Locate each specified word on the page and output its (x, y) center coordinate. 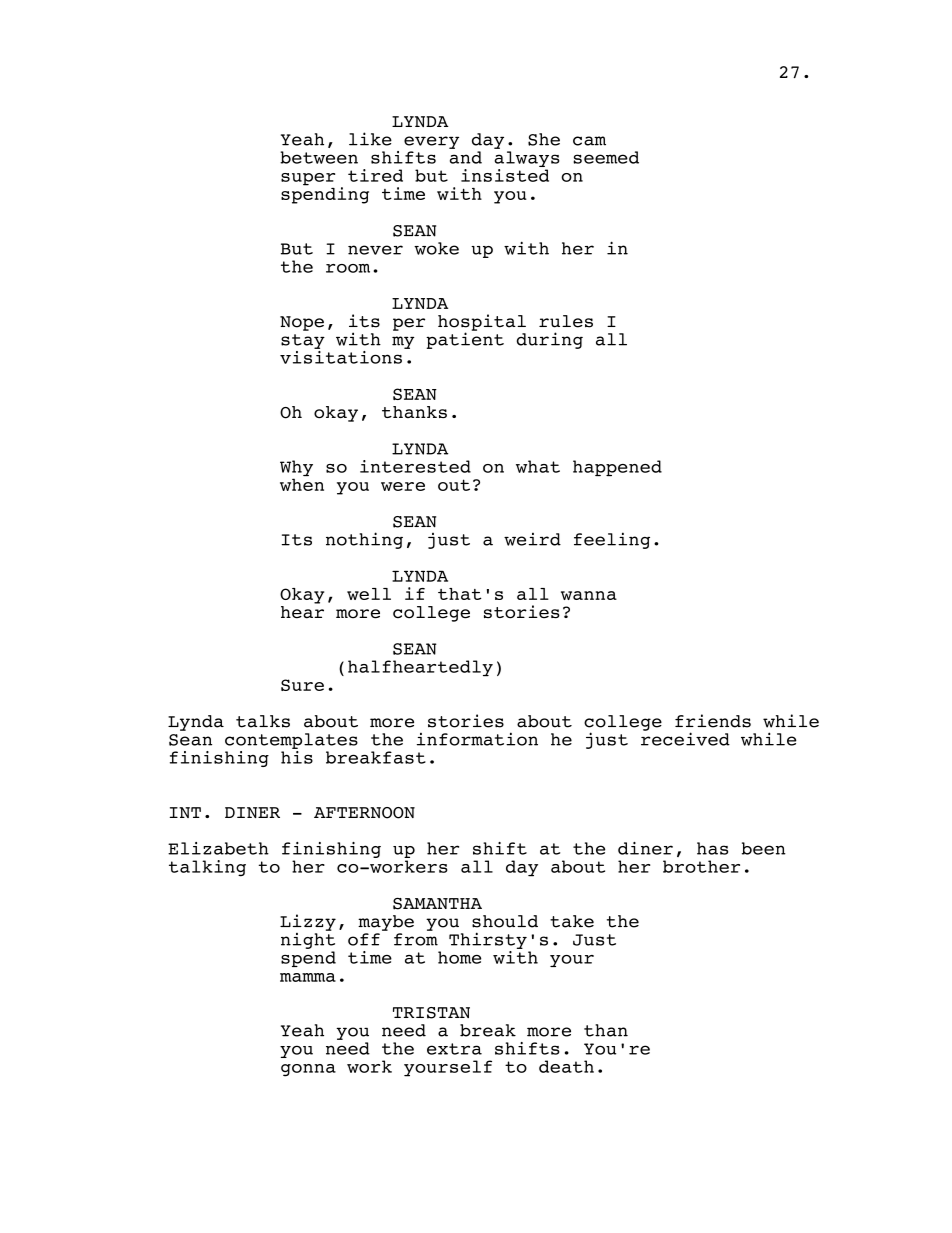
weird (532, 539)
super (308, 179)
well (369, 594)
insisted (505, 175)
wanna (589, 595)
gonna (308, 1070)
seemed (606, 157)
